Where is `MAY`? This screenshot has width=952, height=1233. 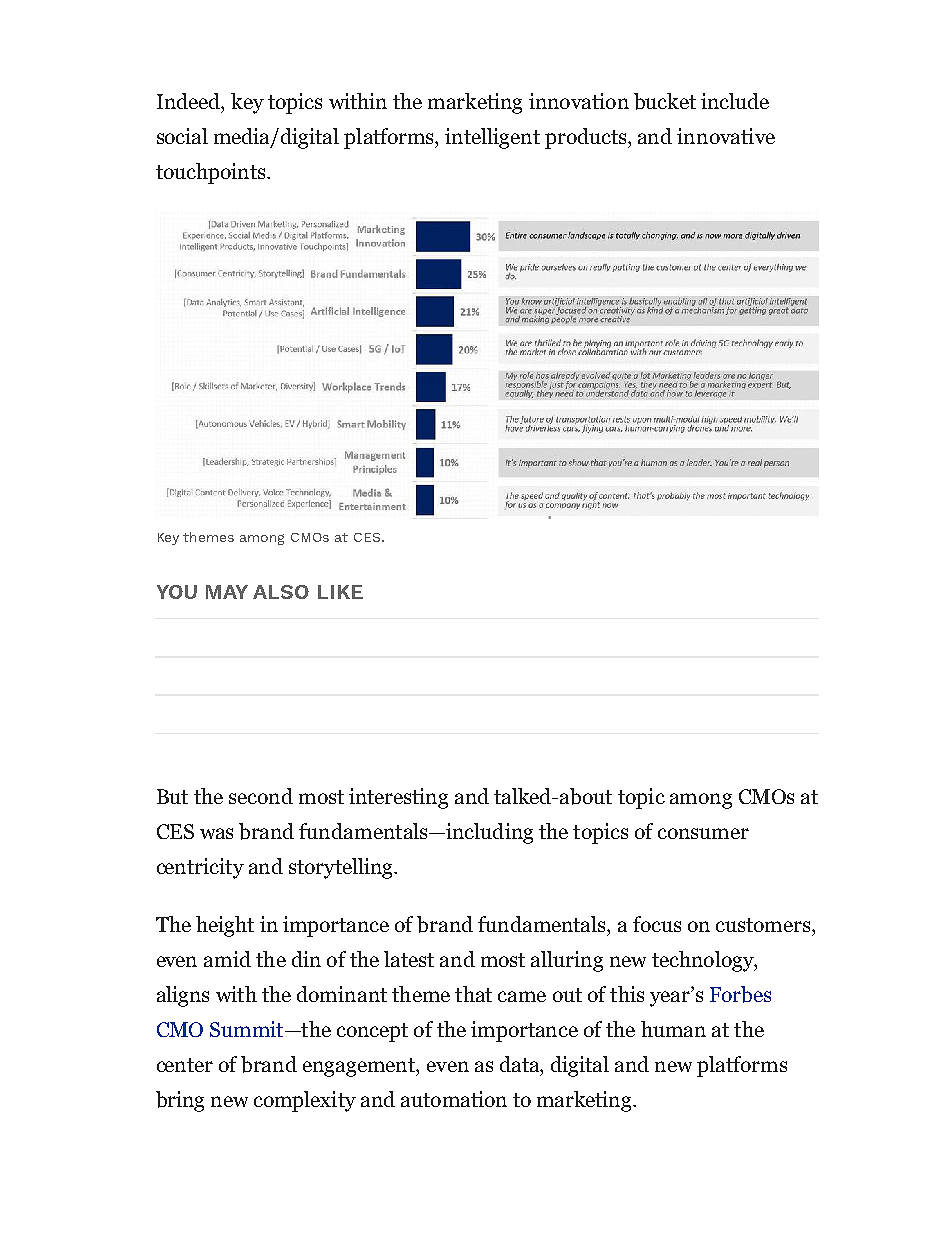
MAY is located at coordinates (227, 592).
